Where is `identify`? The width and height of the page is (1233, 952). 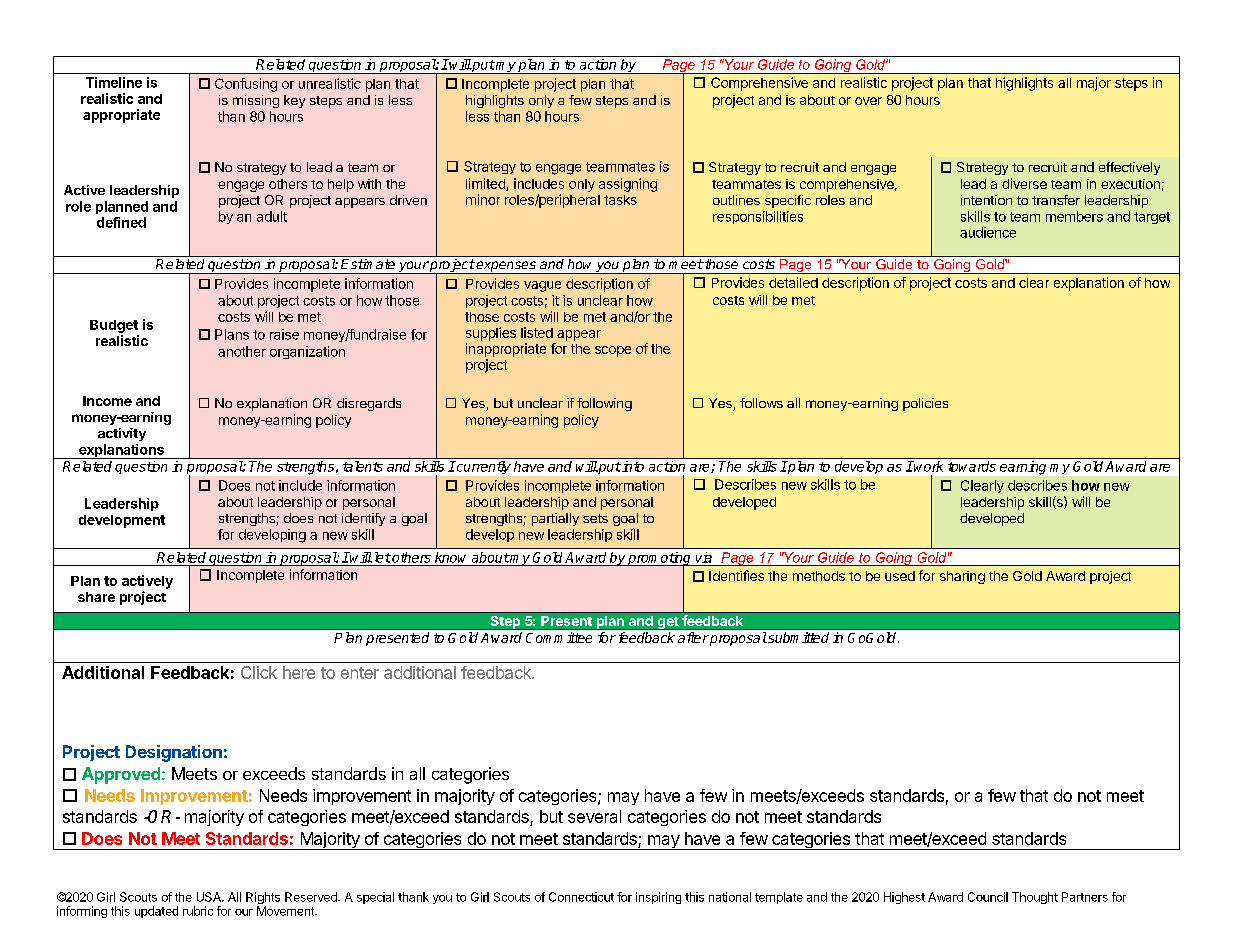
identify is located at coordinates (363, 519).
